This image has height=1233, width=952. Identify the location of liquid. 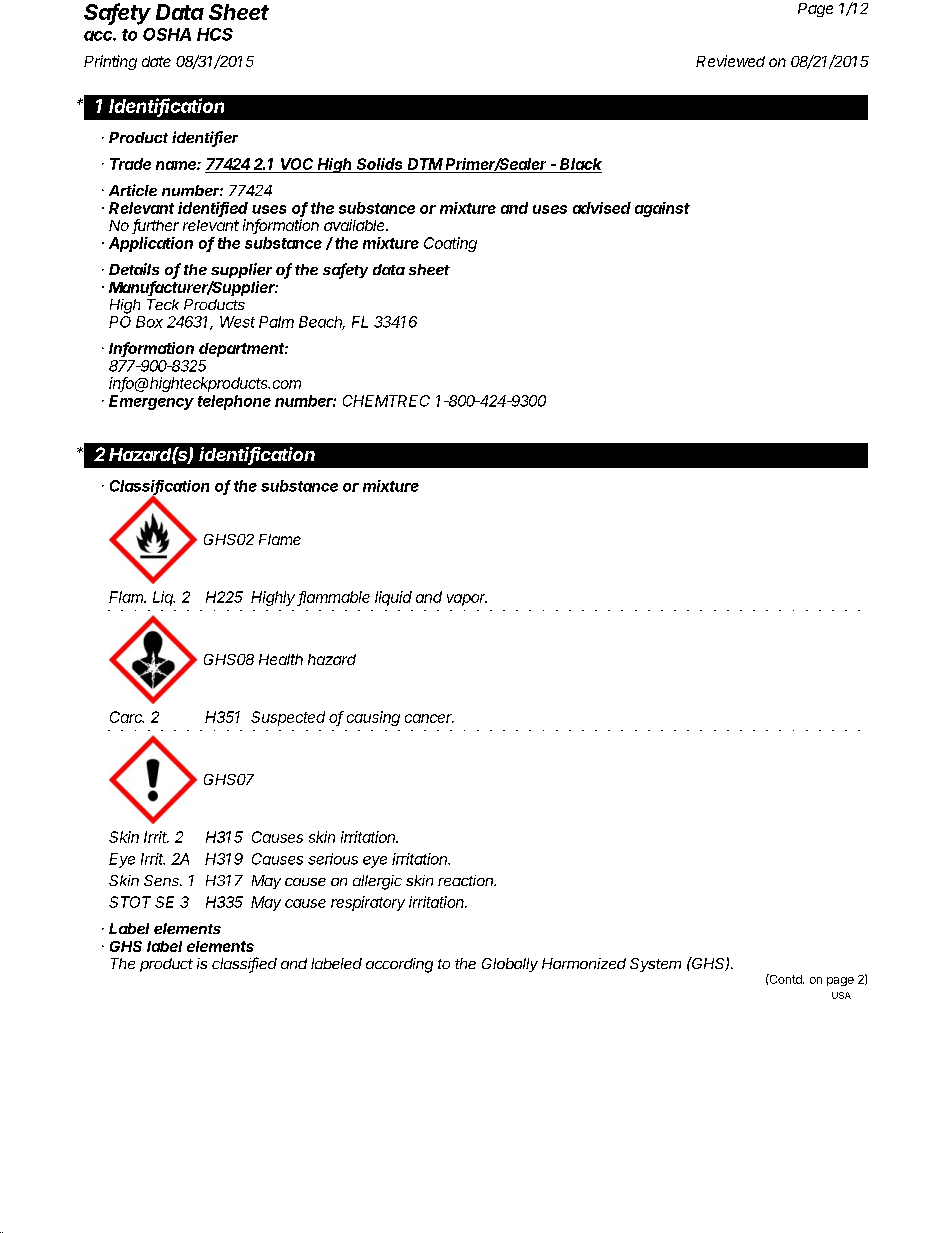
(393, 598).
